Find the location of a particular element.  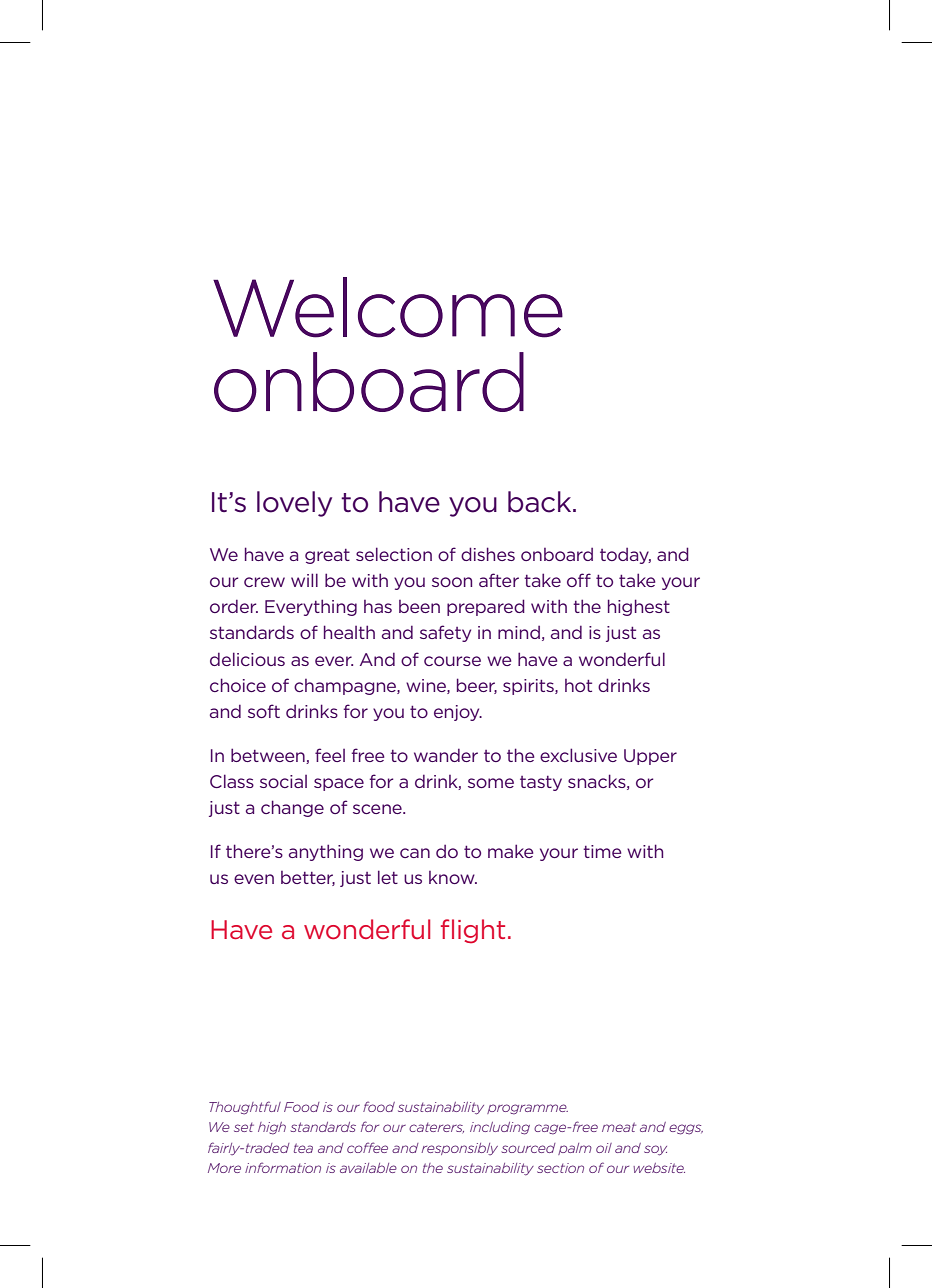

wander is located at coordinates (446, 755).
